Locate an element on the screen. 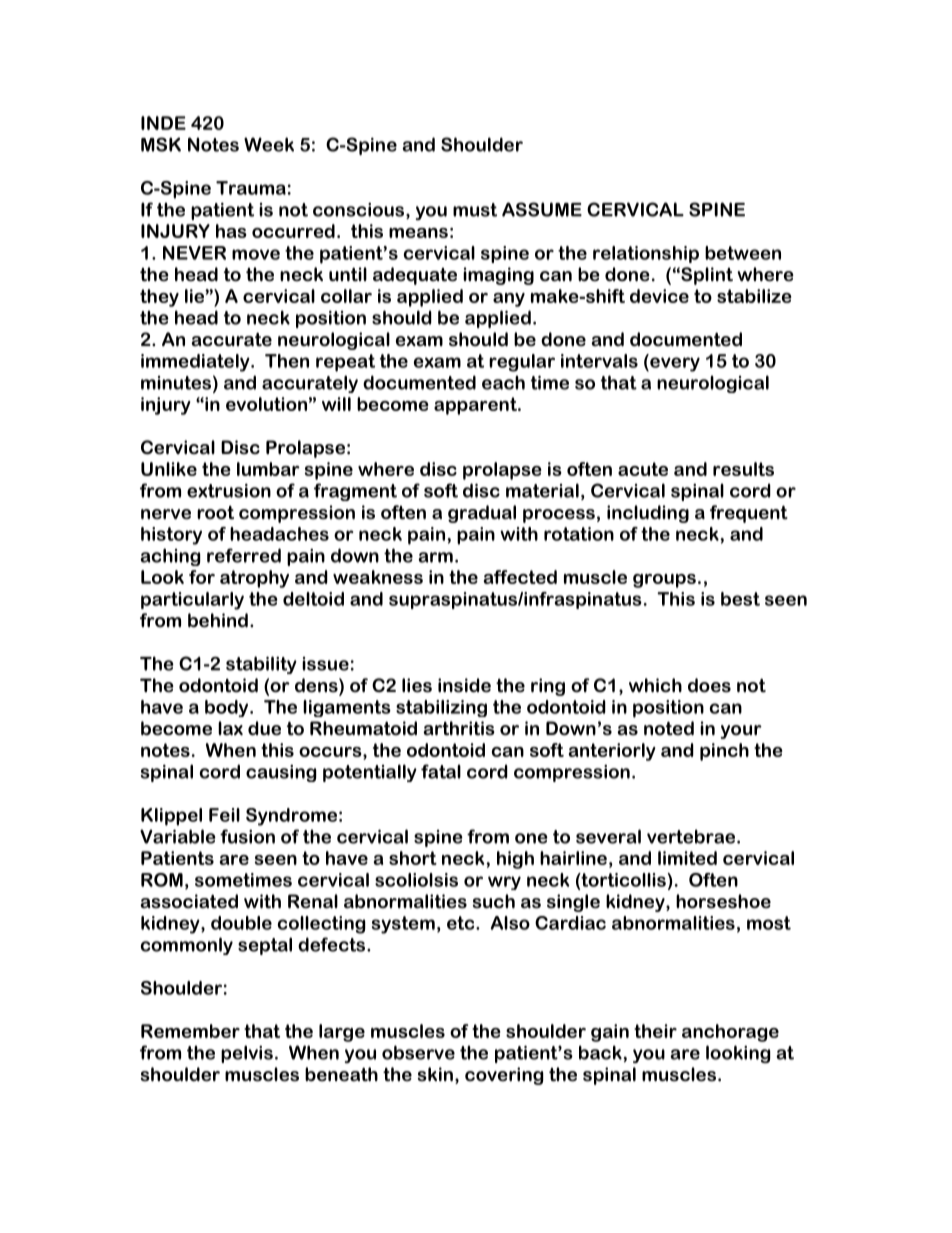  observe is located at coordinates (418, 1052).
